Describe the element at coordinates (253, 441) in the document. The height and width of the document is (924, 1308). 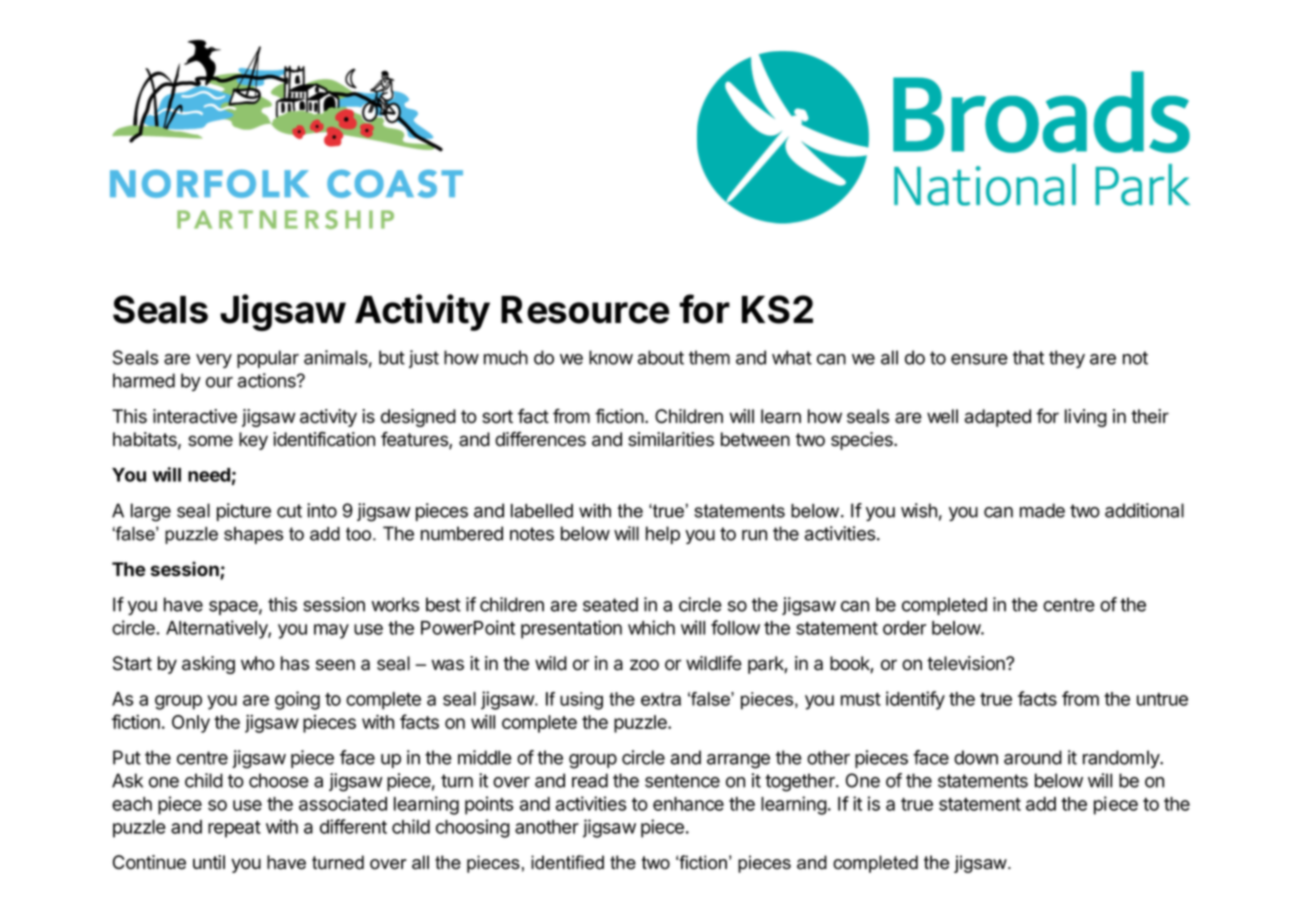
I see `key` at that location.
